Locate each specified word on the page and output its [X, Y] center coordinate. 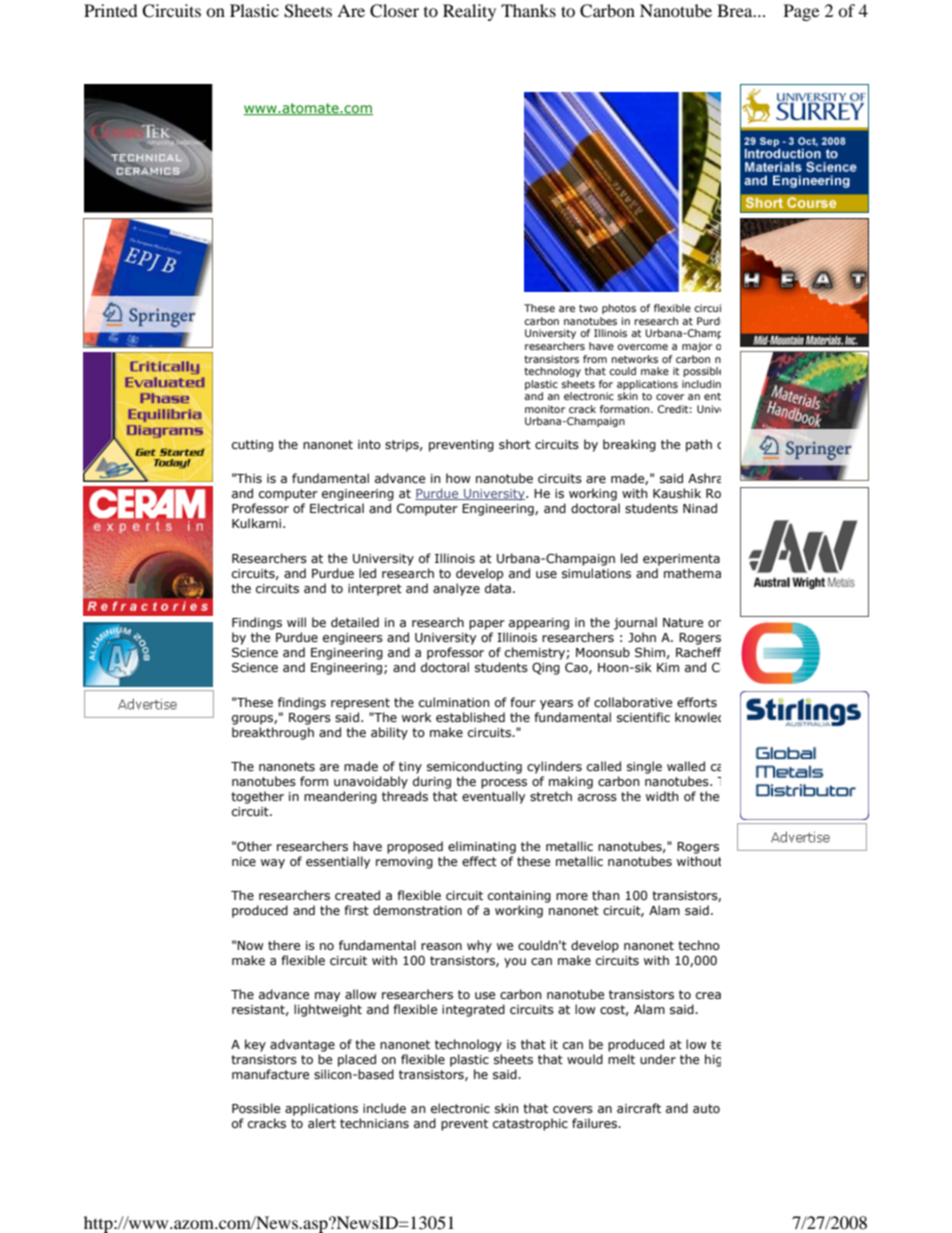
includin [701, 384]
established [470, 717]
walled [686, 766]
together [257, 797]
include [384, 1108]
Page [801, 12]
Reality [469, 12]
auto [706, 1108]
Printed [111, 10]
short [515, 444]
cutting [252, 446]
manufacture [270, 1074]
